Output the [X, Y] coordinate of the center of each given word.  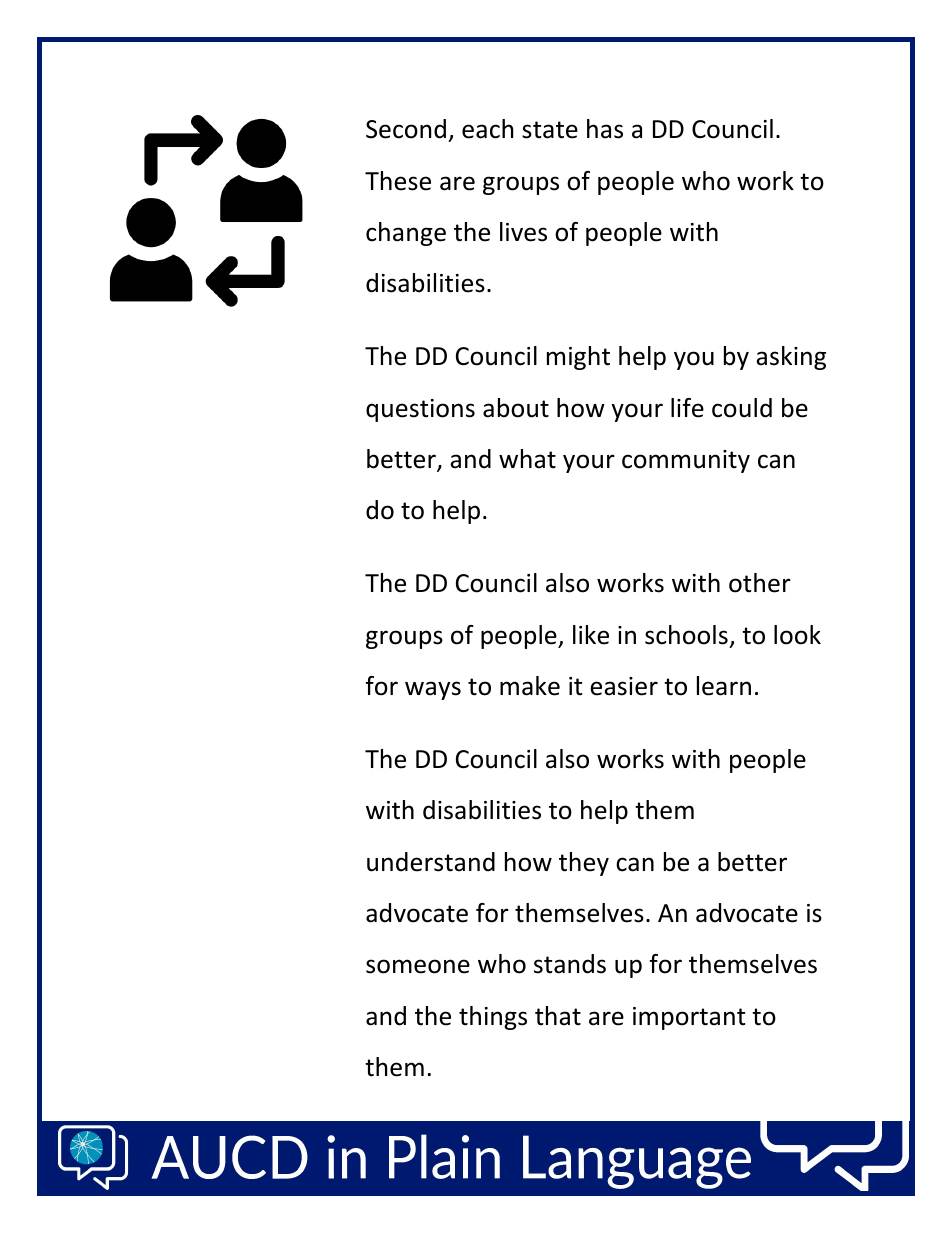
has [605, 129]
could [742, 408]
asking [791, 358]
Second [406, 129]
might [578, 358]
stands [570, 964]
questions [420, 410]
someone [418, 966]
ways [433, 690]
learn [724, 686]
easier [624, 686]
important [689, 1018]
